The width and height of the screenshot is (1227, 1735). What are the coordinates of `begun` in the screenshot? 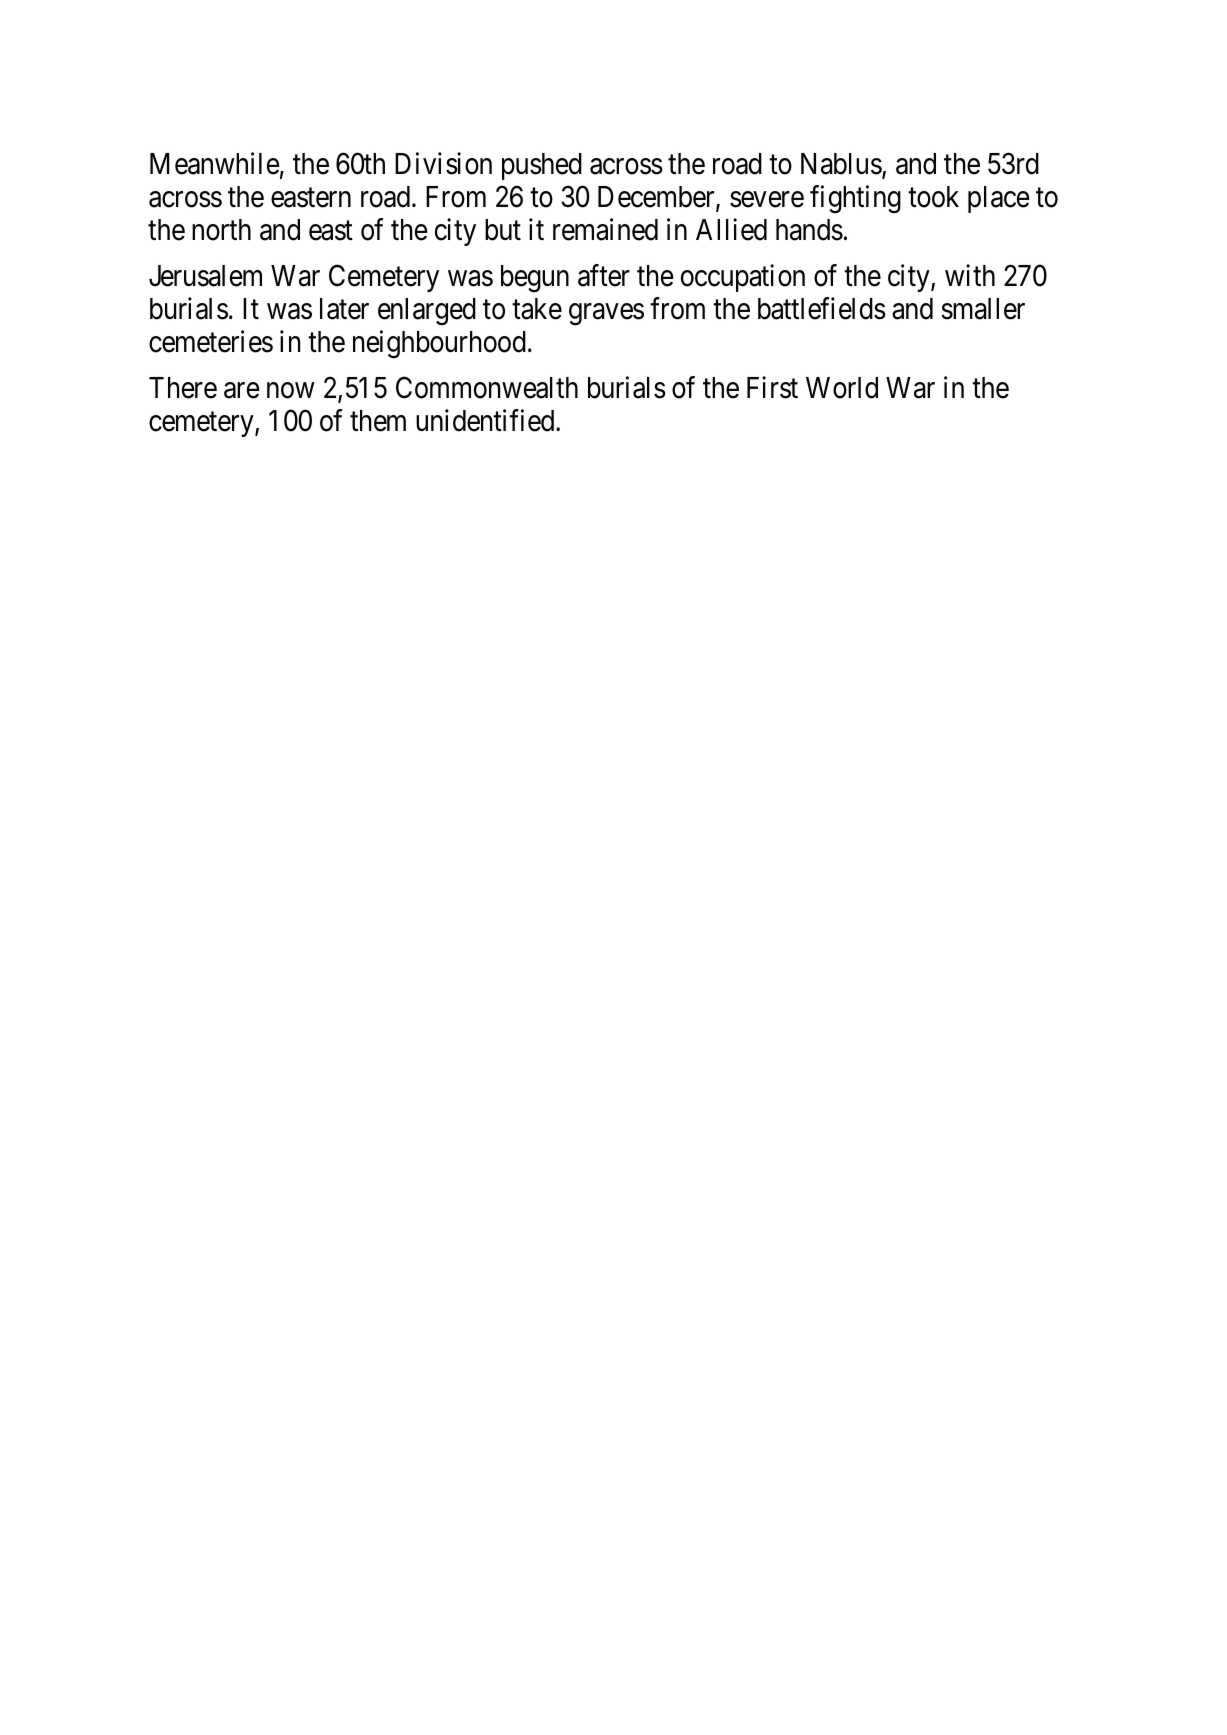 It's located at (535, 279).
